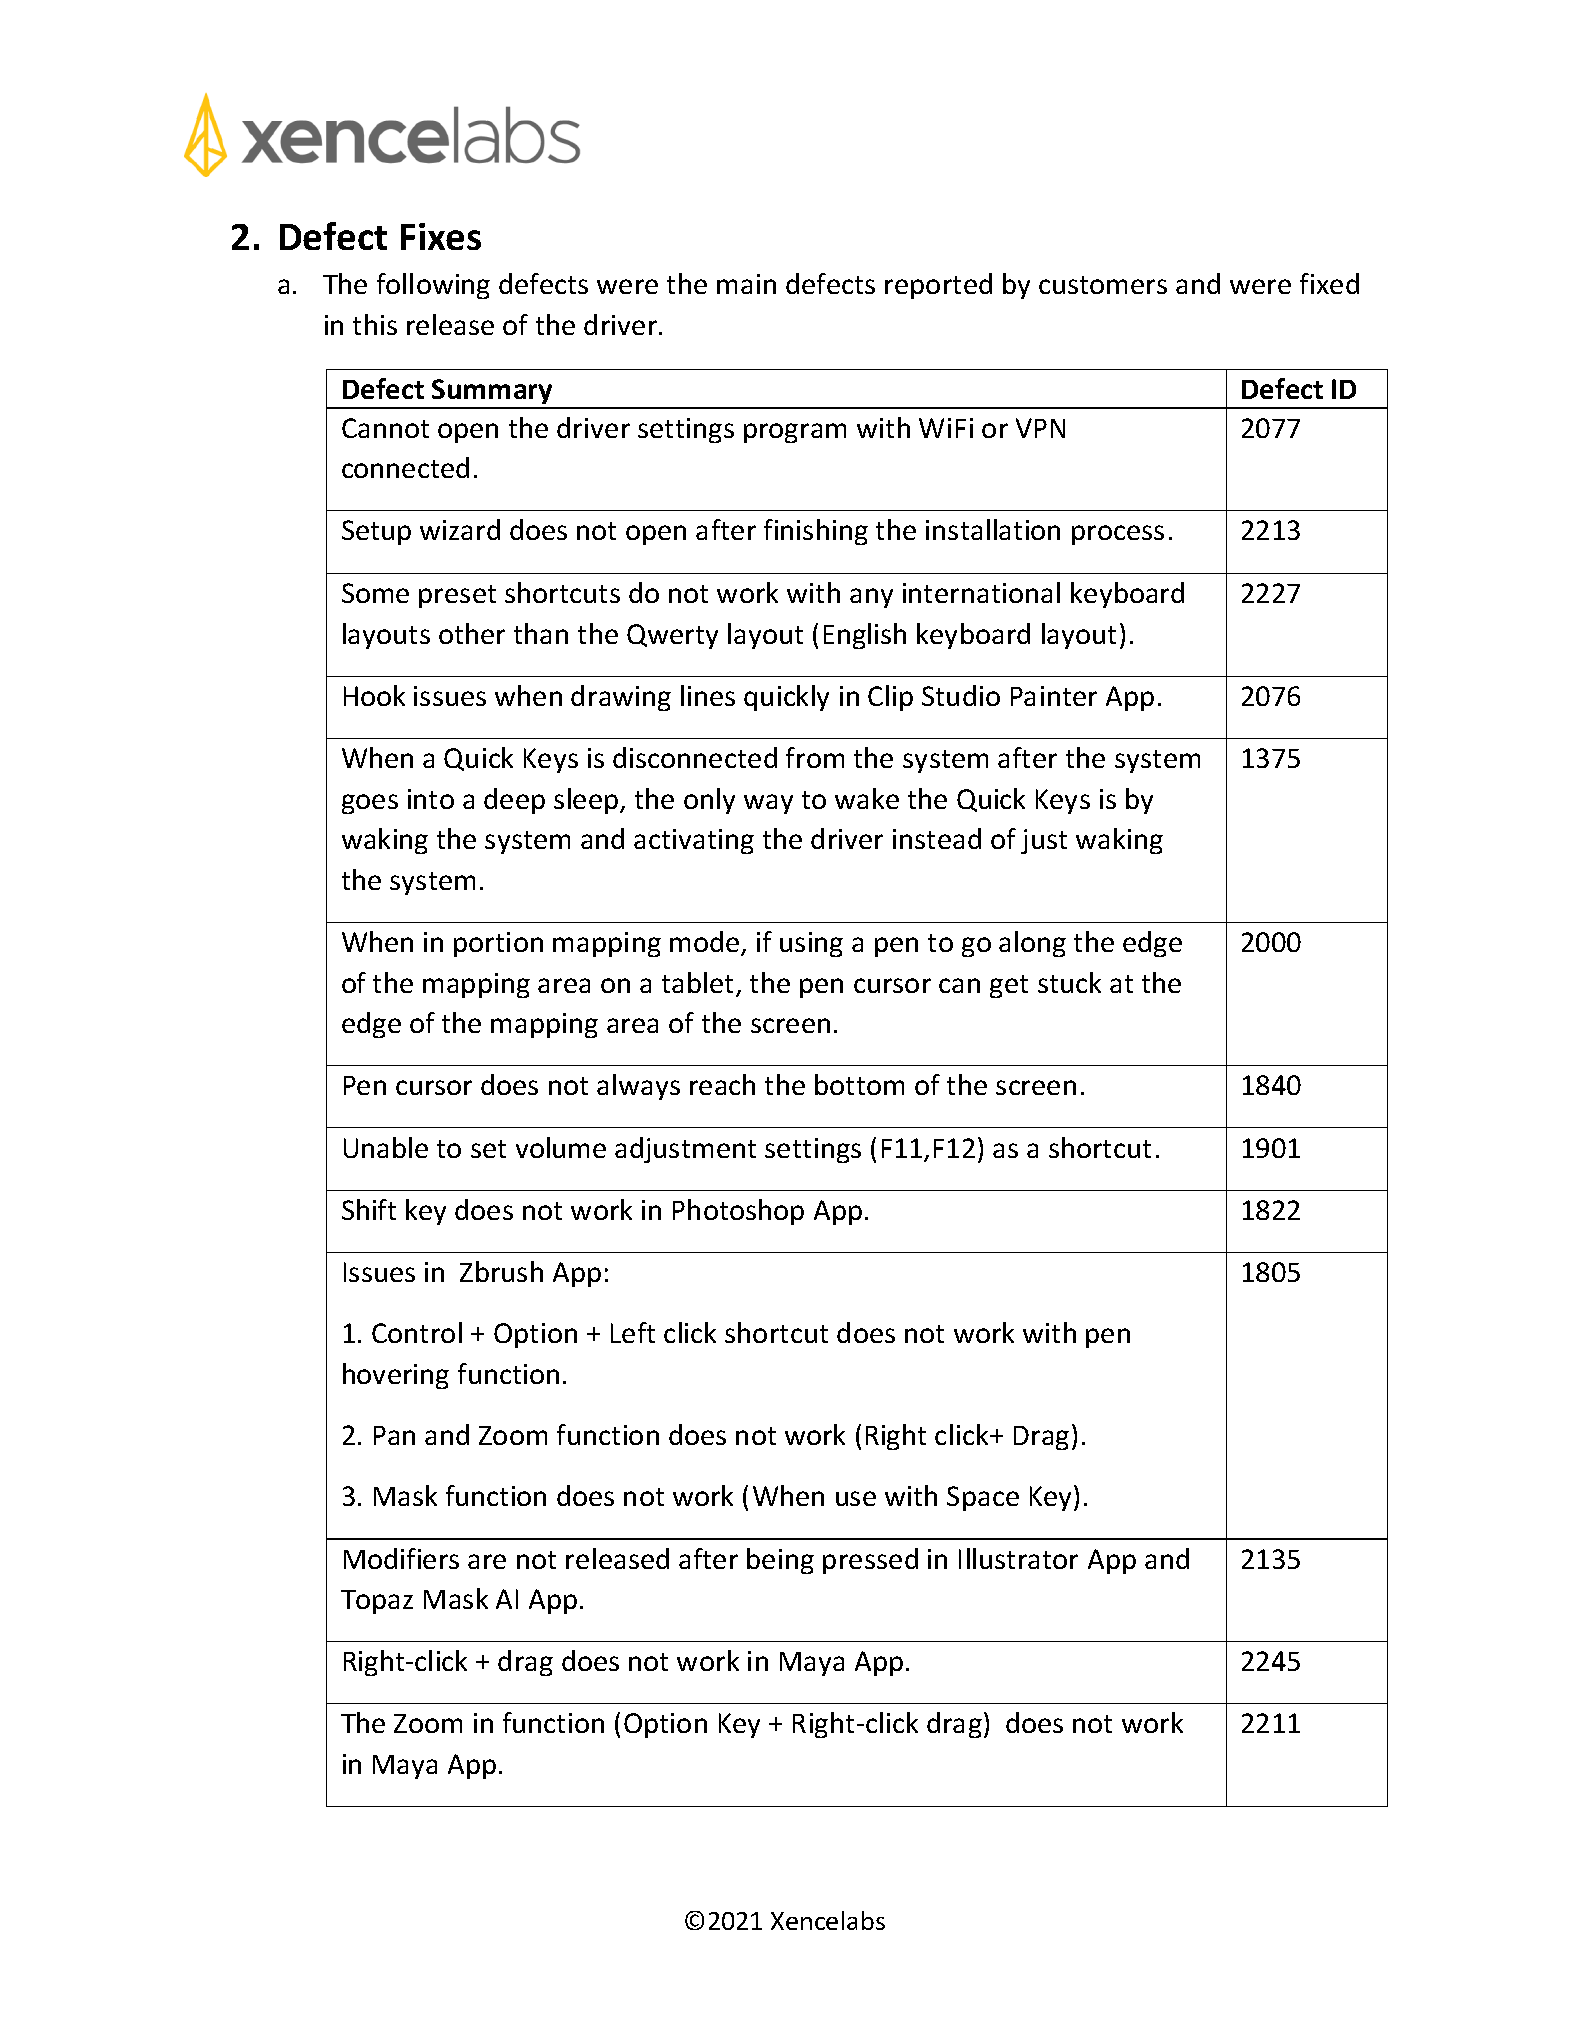  I want to click on using, so click(811, 944).
